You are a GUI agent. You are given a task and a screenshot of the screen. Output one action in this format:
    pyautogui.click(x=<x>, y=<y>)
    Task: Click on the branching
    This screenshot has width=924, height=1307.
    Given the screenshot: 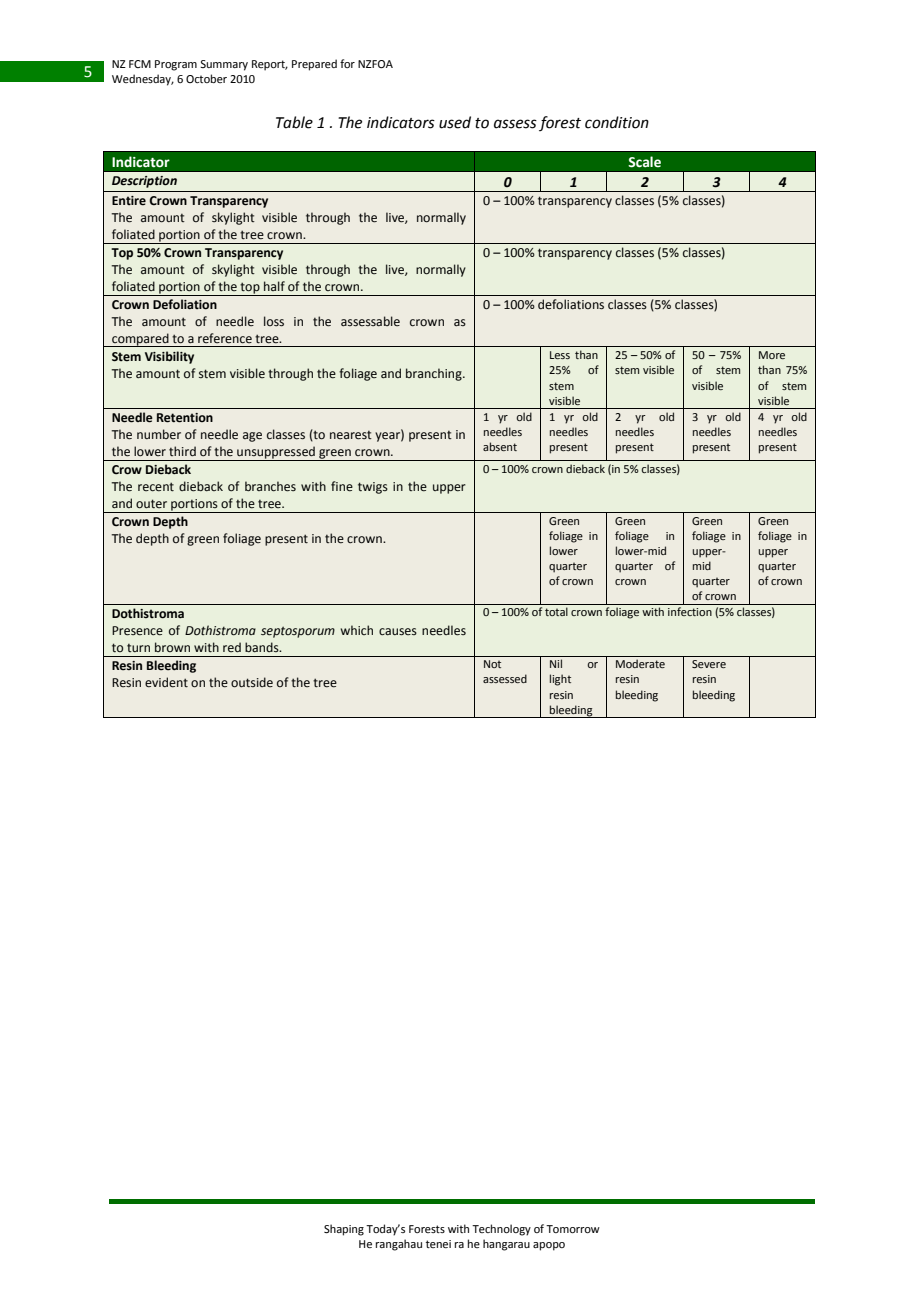 What is the action you would take?
    pyautogui.click(x=435, y=374)
